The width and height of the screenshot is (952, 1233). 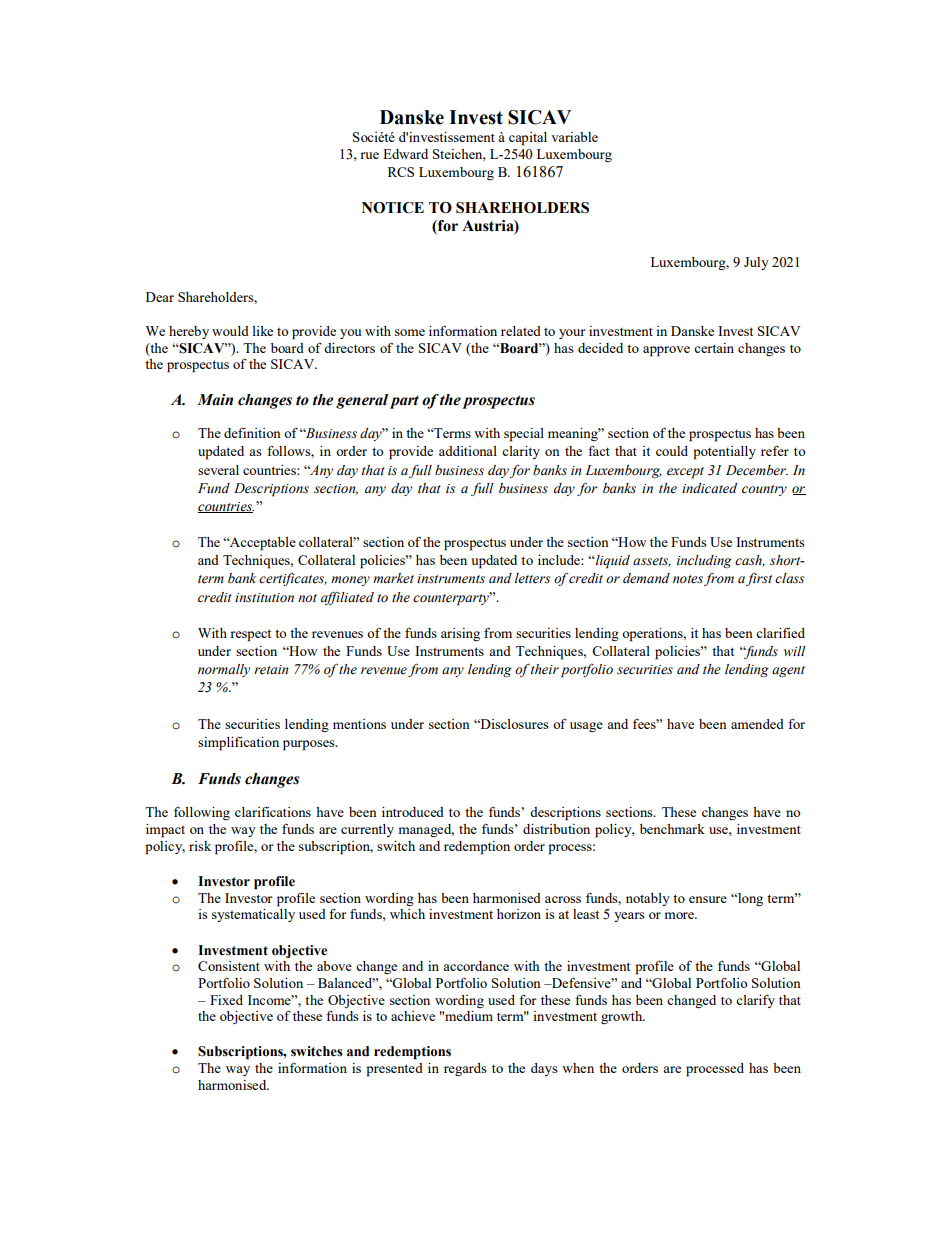 What do you see at coordinates (688, 579) in the screenshot?
I see `notes` at bounding box center [688, 579].
